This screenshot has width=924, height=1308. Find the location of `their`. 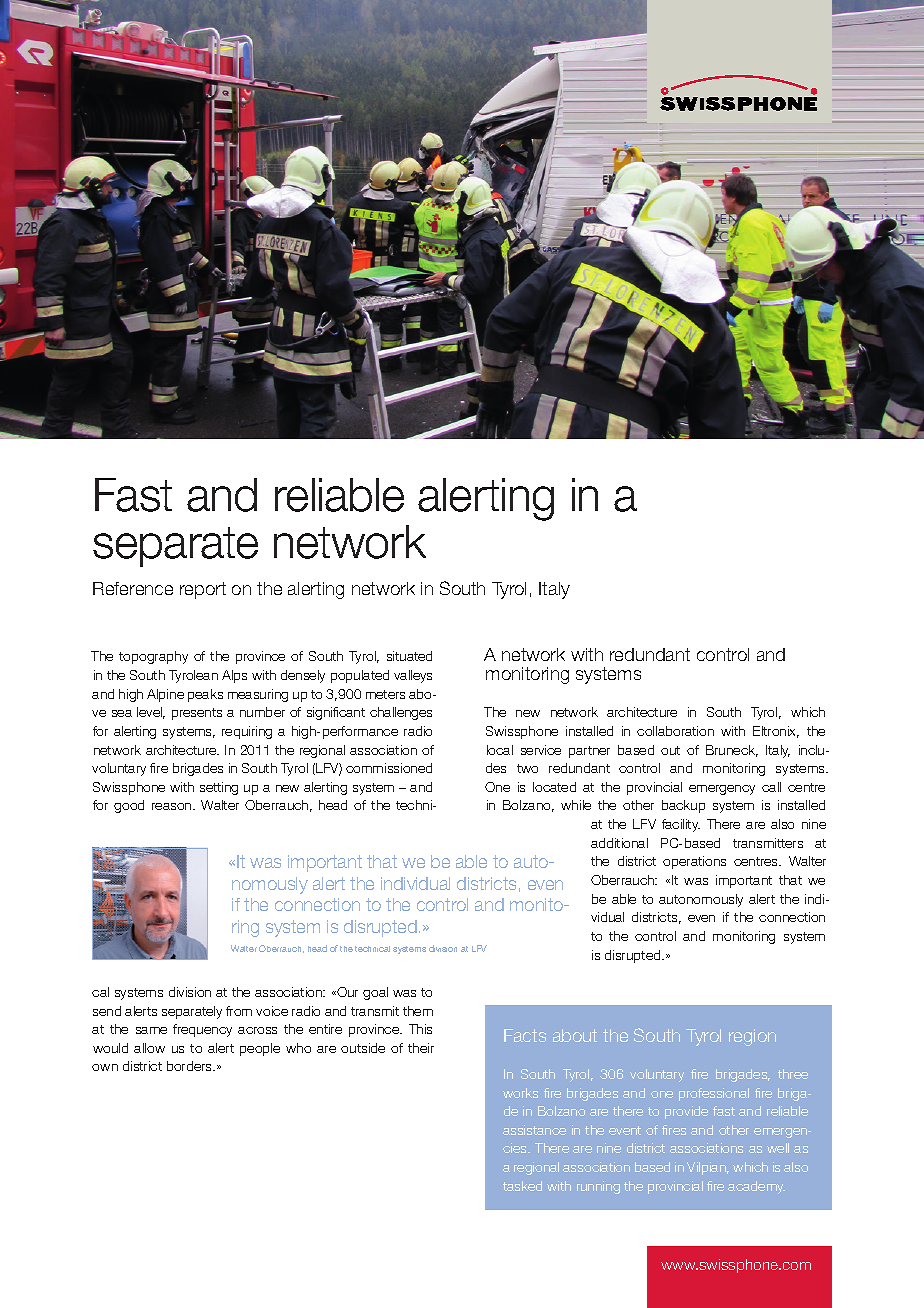

their is located at coordinates (421, 1048).
